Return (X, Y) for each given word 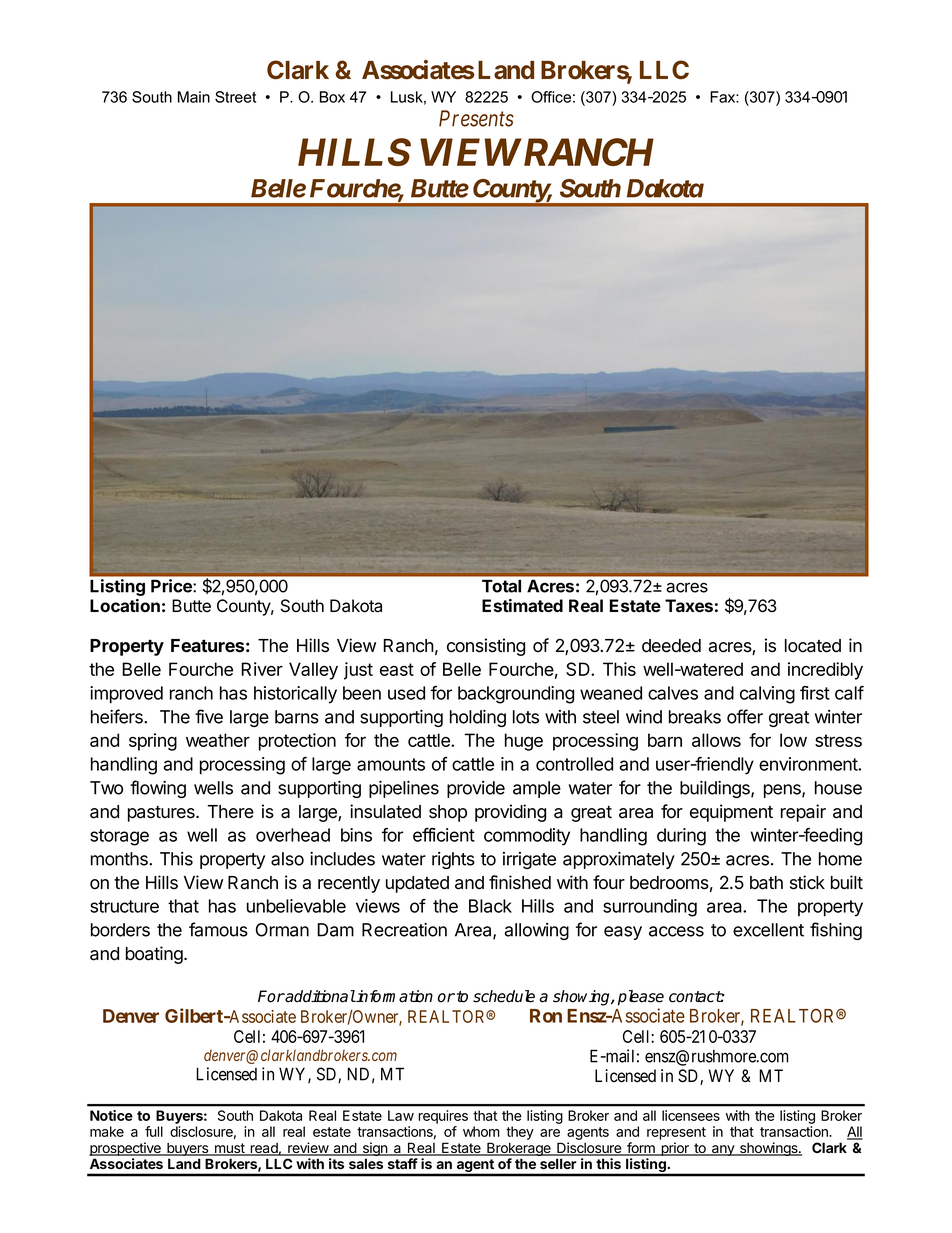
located (813, 646)
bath (766, 883)
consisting (486, 647)
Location (125, 605)
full (154, 1131)
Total (501, 586)
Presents (476, 118)
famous (218, 929)
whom (481, 1131)
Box (332, 97)
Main (194, 97)
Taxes (689, 605)
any (723, 1150)
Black (490, 906)
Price (172, 586)
